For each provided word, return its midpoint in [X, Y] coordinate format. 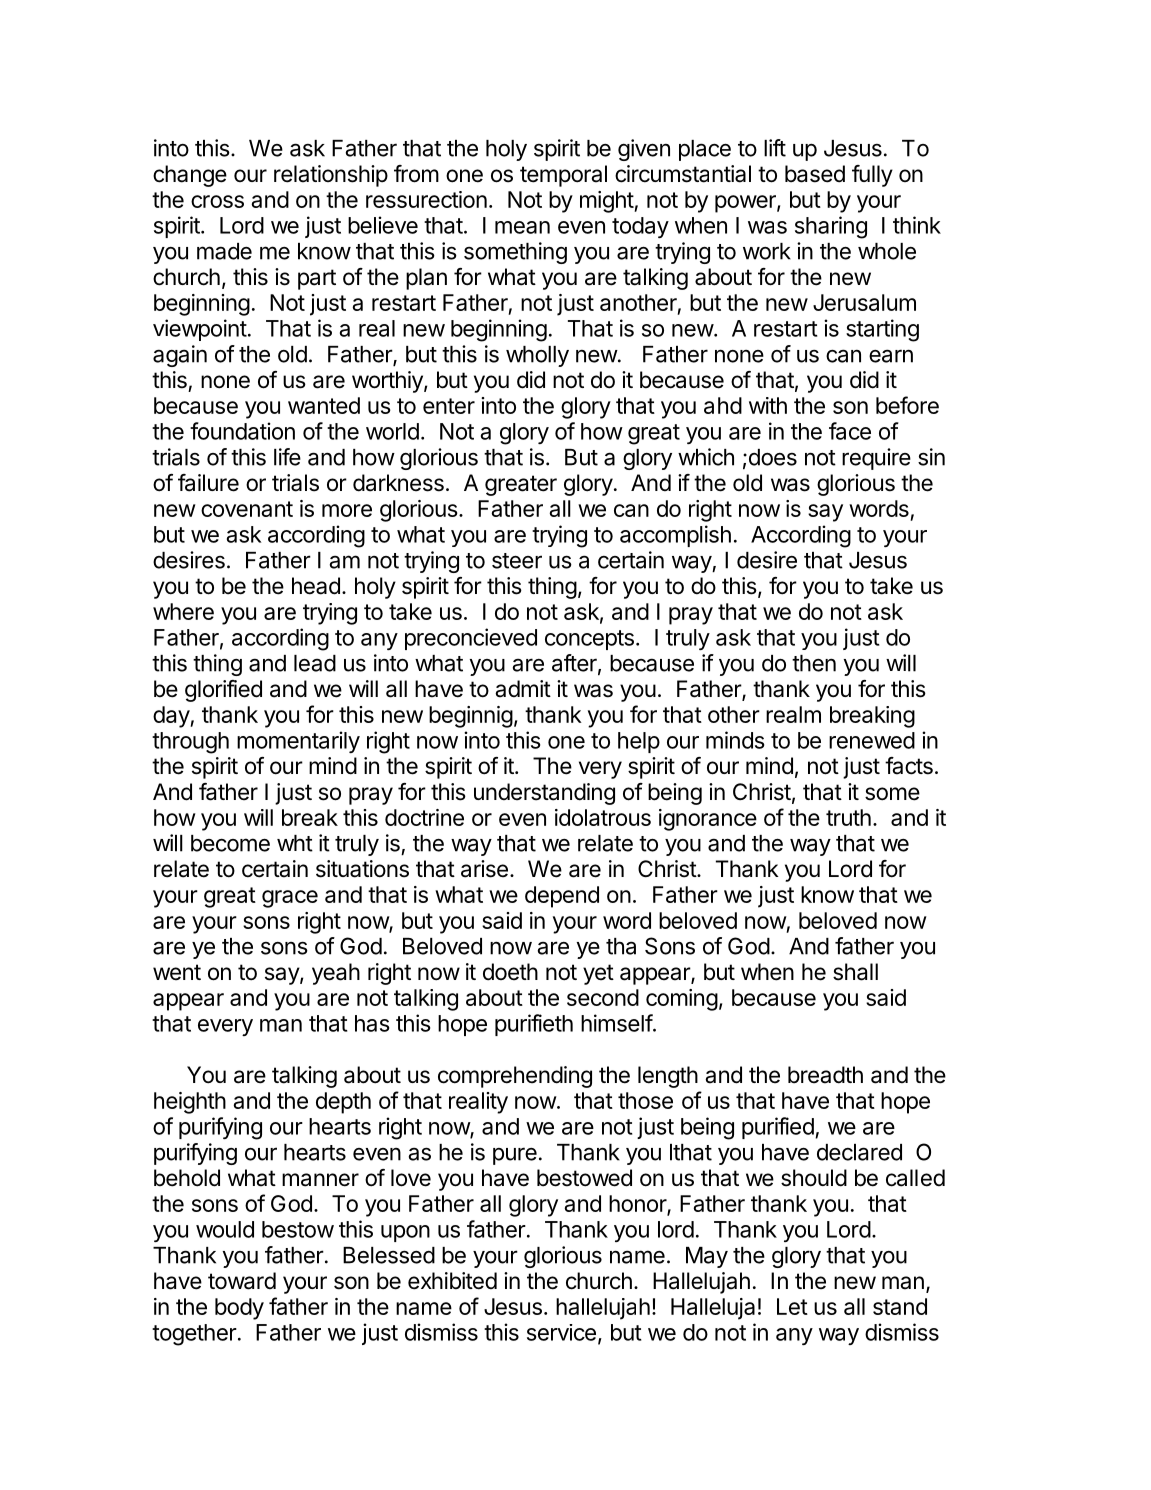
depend [562, 897]
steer [517, 561]
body [239, 1309]
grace [290, 899]
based [815, 174]
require [876, 459]
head [316, 586]
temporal [563, 176]
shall [855, 972]
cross [217, 201]
